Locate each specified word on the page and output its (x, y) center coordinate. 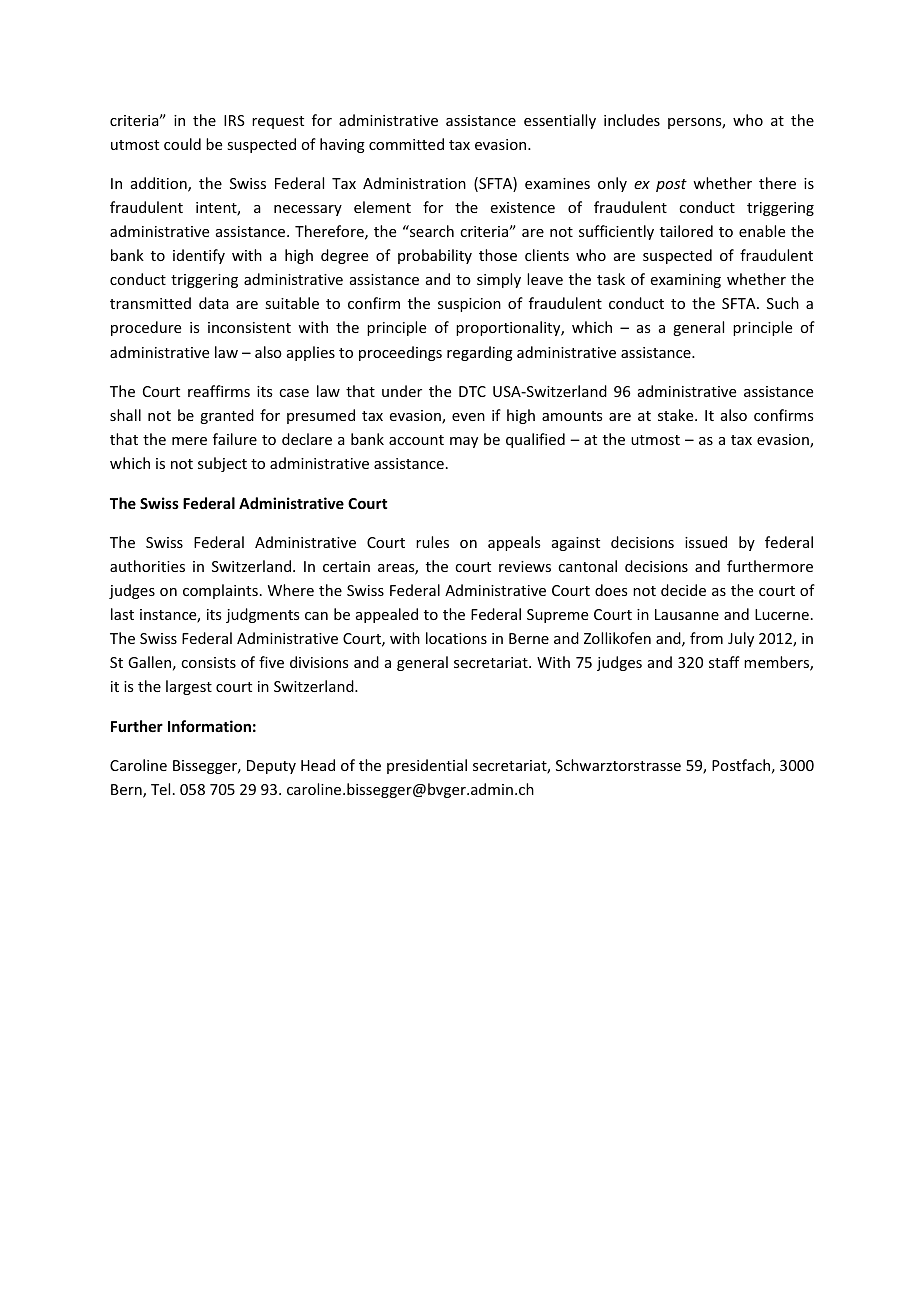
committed (406, 144)
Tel (160, 789)
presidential (427, 766)
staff (724, 662)
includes (632, 120)
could (182, 144)
